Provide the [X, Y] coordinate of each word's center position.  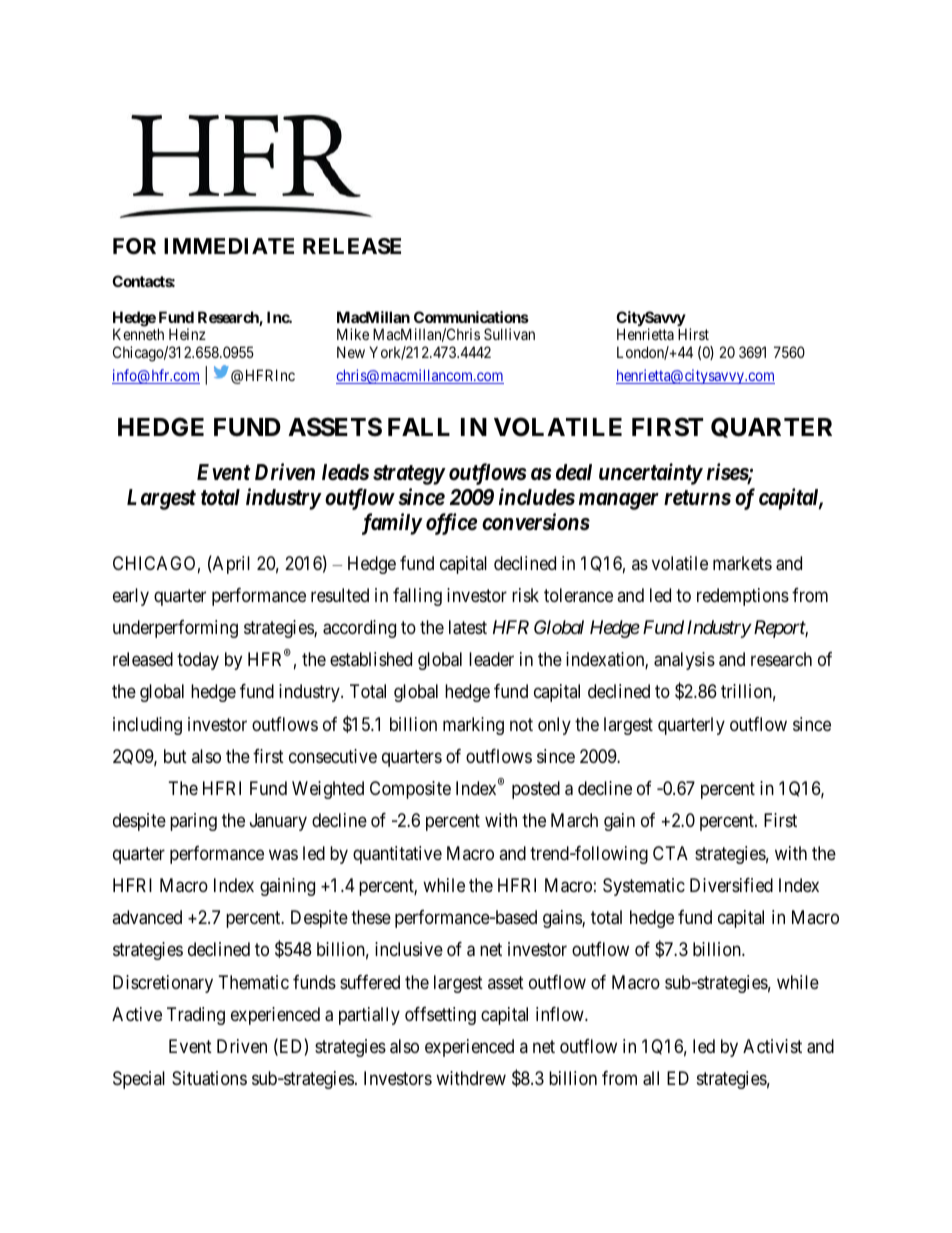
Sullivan [509, 334]
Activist [772, 1046]
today [198, 661]
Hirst [693, 334]
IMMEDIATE [229, 246]
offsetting [440, 1016]
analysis [684, 661]
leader [491, 659]
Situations [209, 1078]
